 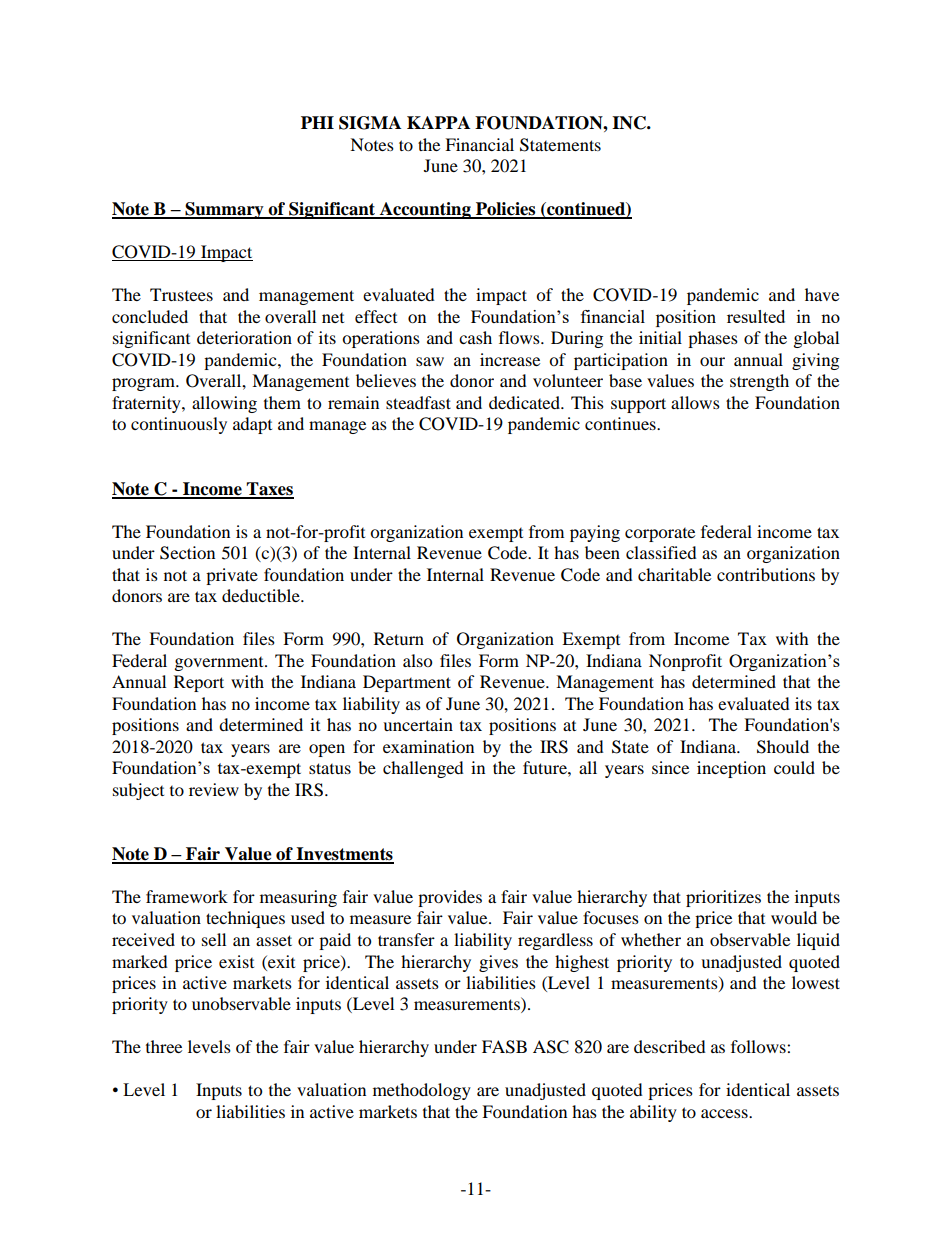 I want to click on framework, so click(x=187, y=896).
